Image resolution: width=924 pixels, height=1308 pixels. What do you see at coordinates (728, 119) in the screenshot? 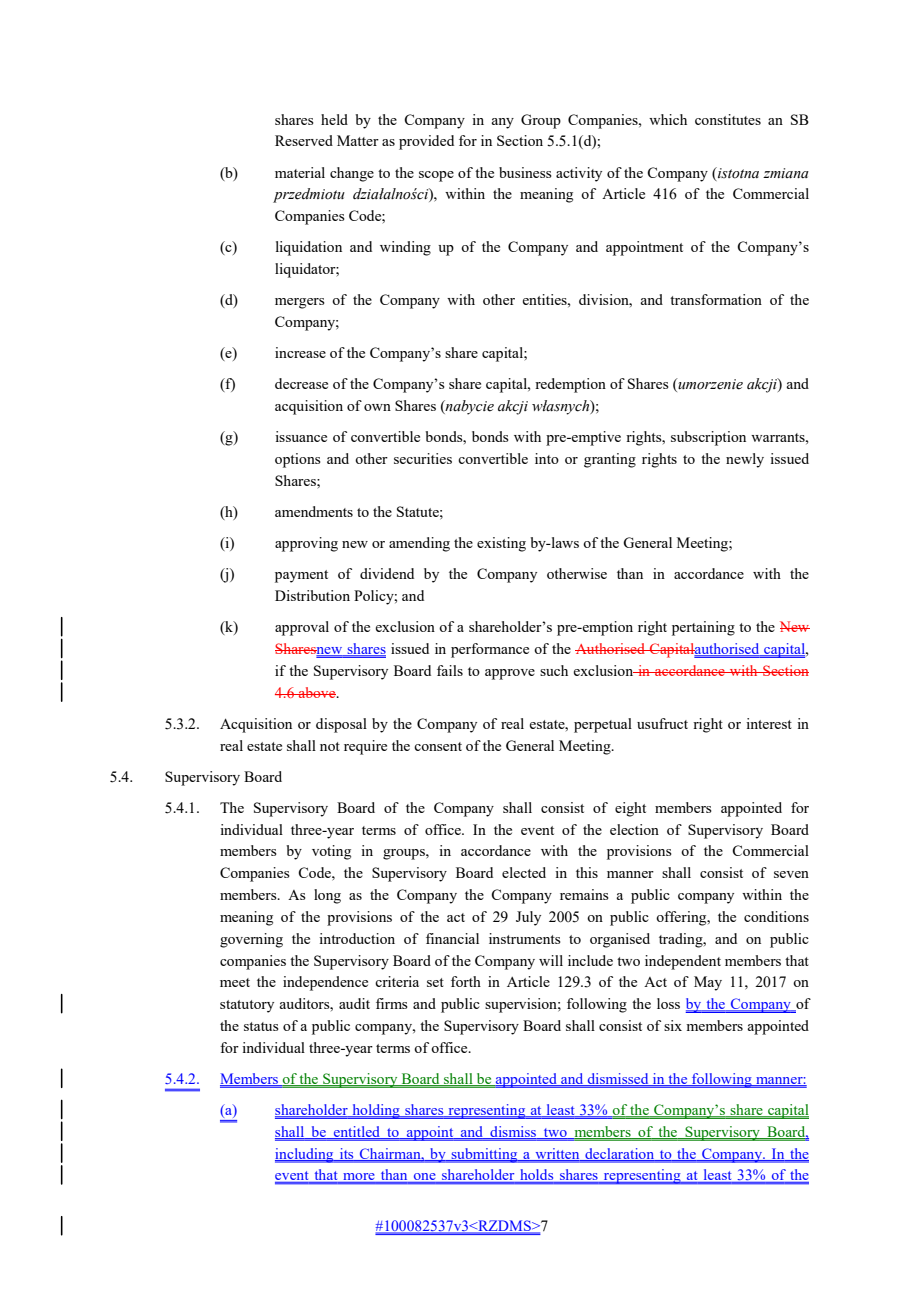
I see `constitutes` at bounding box center [728, 119].
